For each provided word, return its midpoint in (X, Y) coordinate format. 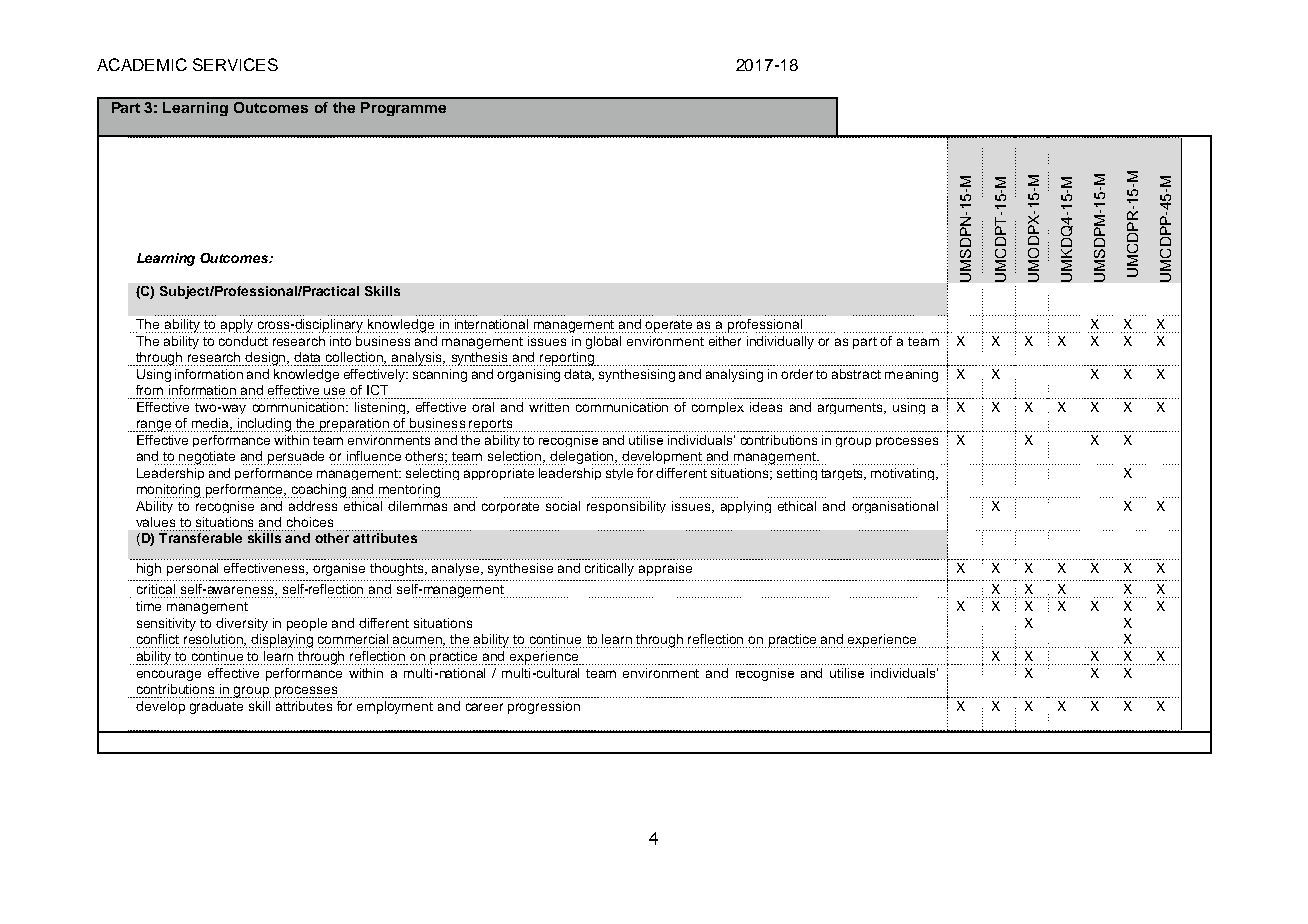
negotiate (207, 458)
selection (516, 457)
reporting (568, 359)
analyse (457, 569)
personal (192, 569)
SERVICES (235, 64)
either (725, 341)
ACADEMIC (142, 64)
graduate (216, 707)
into (340, 341)
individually (780, 342)
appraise (665, 569)
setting (797, 474)
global (603, 342)
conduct (243, 341)
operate (670, 326)
